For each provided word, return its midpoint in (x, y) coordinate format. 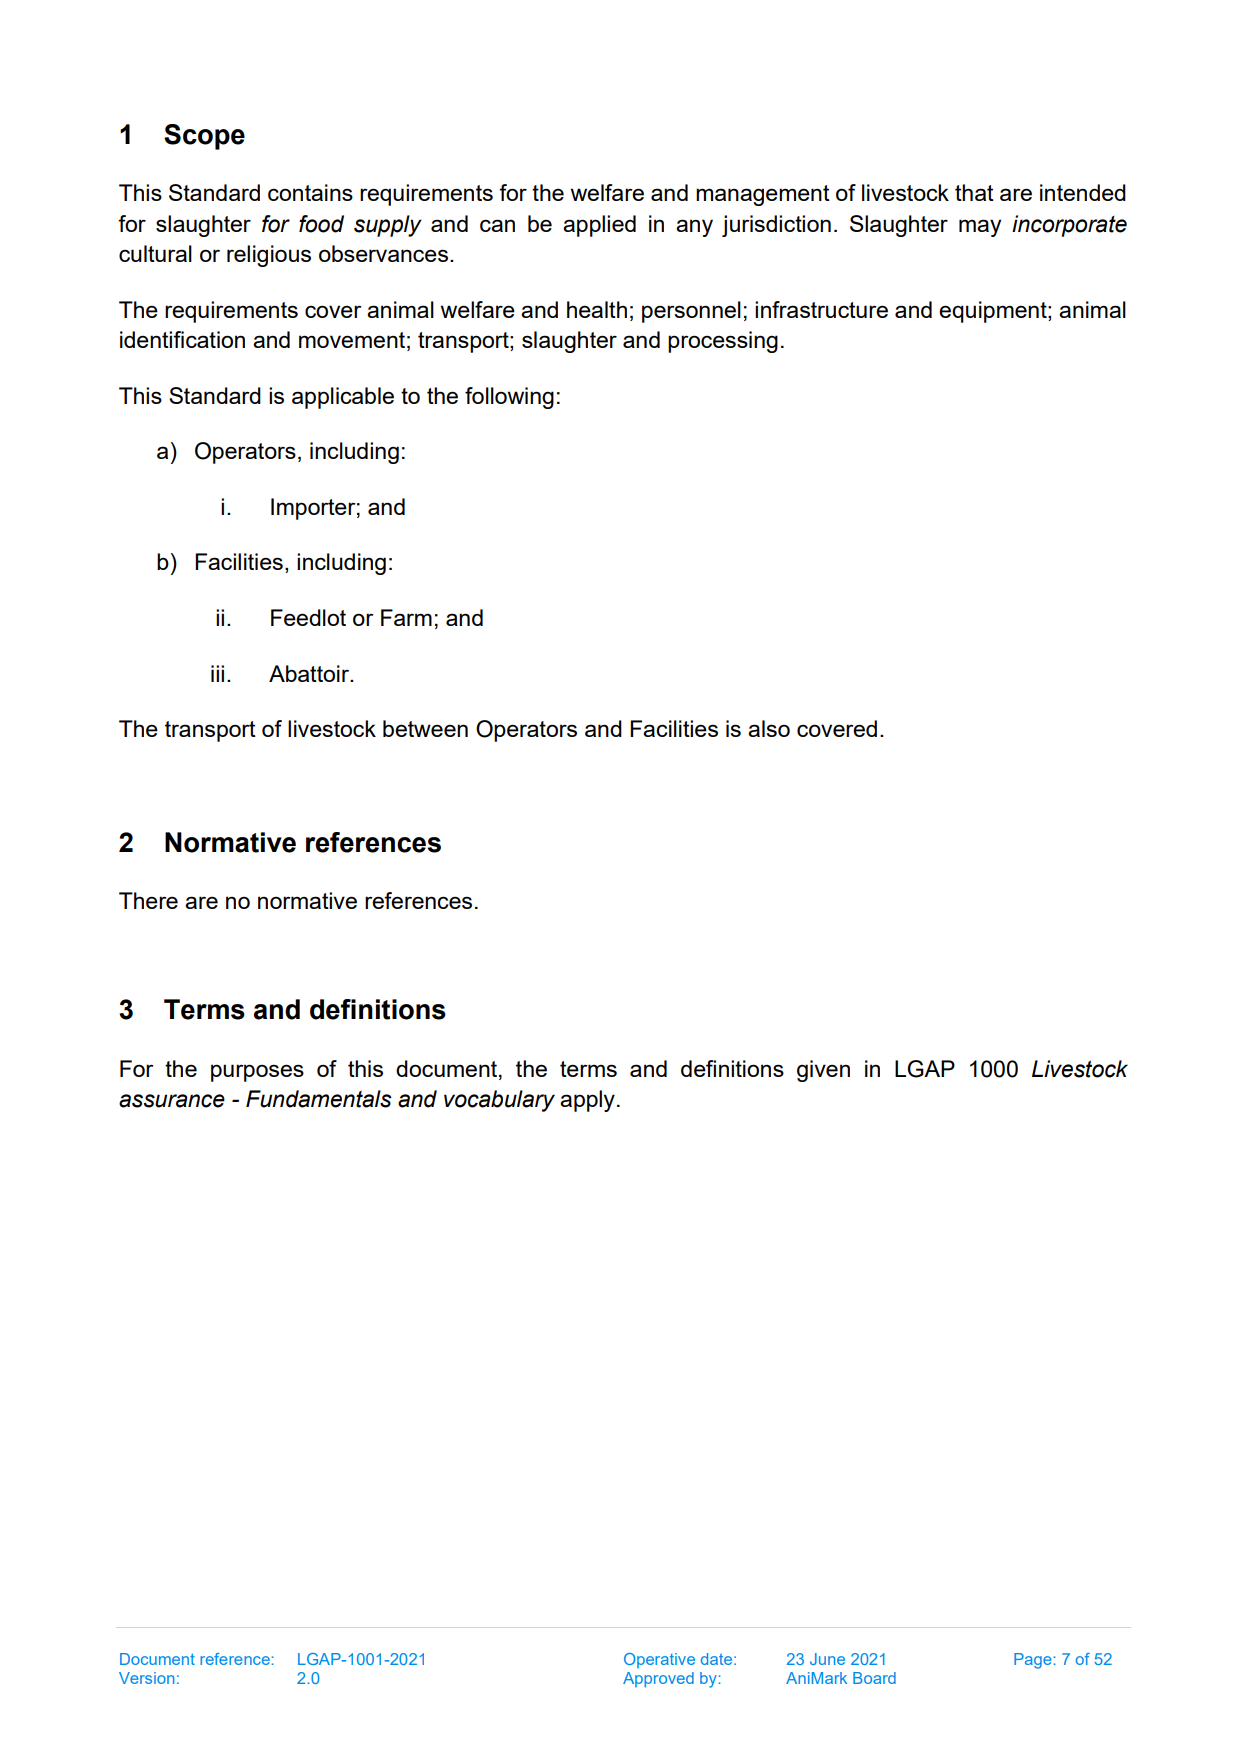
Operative (659, 1660)
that (974, 192)
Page (1033, 1661)
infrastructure (821, 309)
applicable (343, 398)
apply (587, 1101)
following (509, 398)
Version (147, 1678)
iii (217, 673)
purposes (257, 1073)
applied (599, 226)
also (769, 728)
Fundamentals (319, 1099)
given (823, 1071)
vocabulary (499, 1101)
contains (310, 192)
